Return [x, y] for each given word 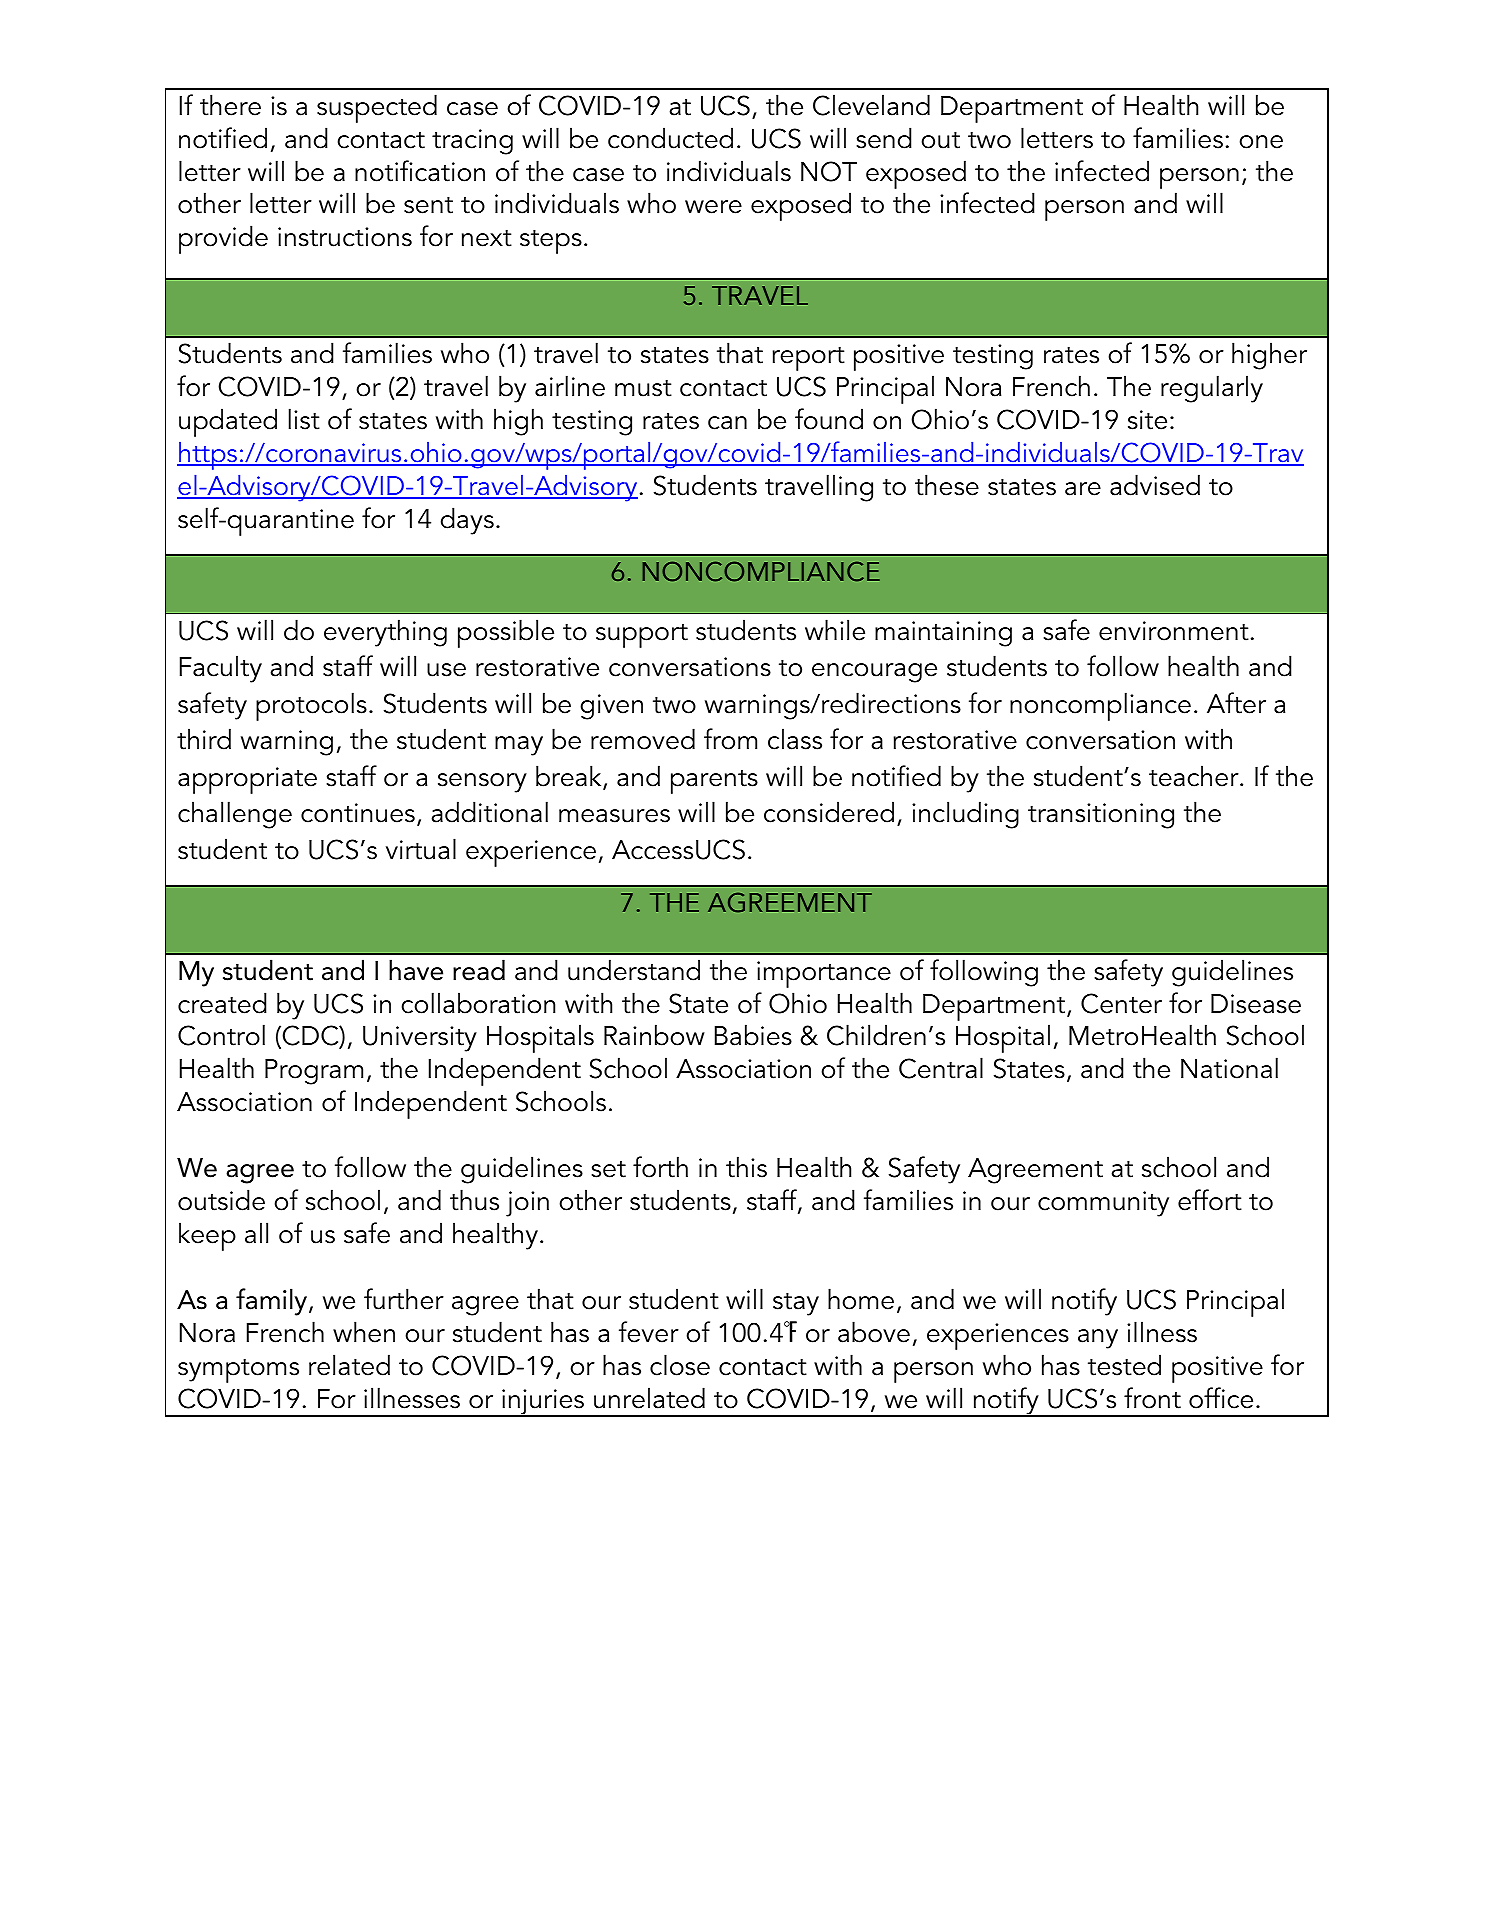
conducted [670, 138]
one [1261, 142]
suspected [377, 108]
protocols [311, 706]
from [730, 739]
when [364, 1332]
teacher [1195, 776]
